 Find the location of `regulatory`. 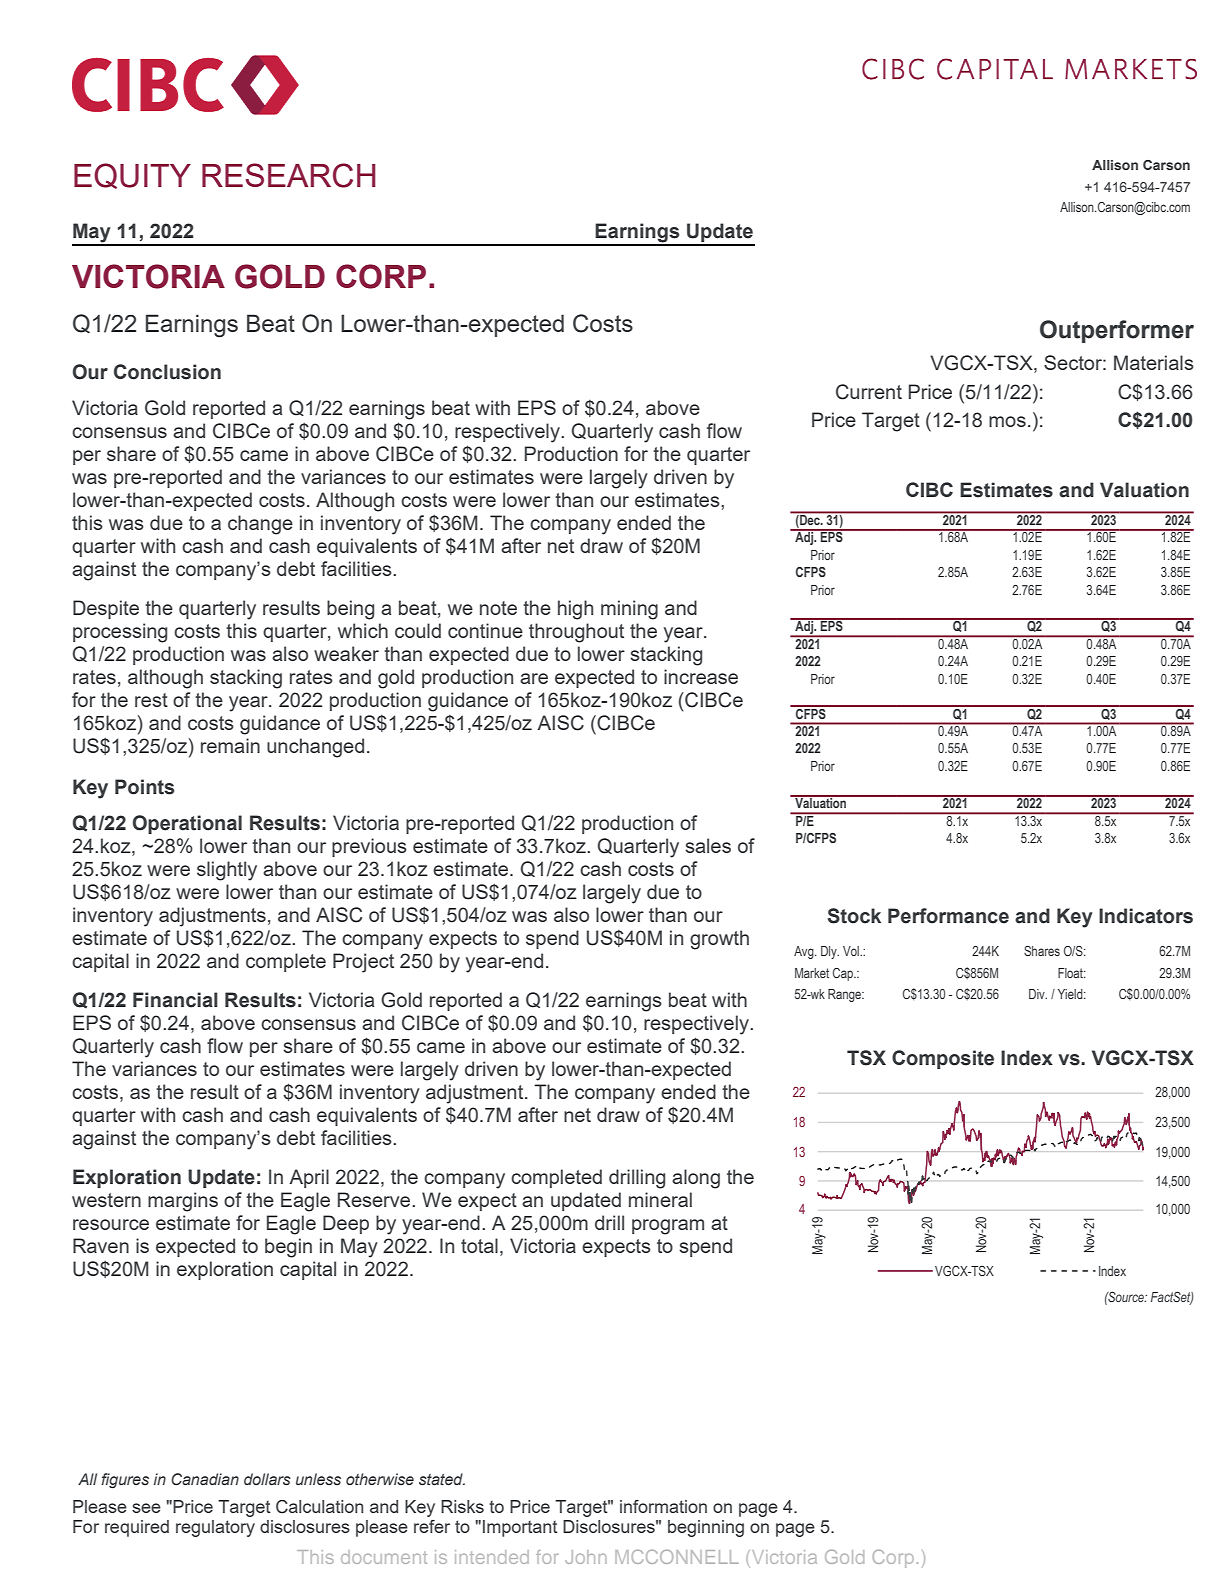

regulatory is located at coordinates (215, 1528).
